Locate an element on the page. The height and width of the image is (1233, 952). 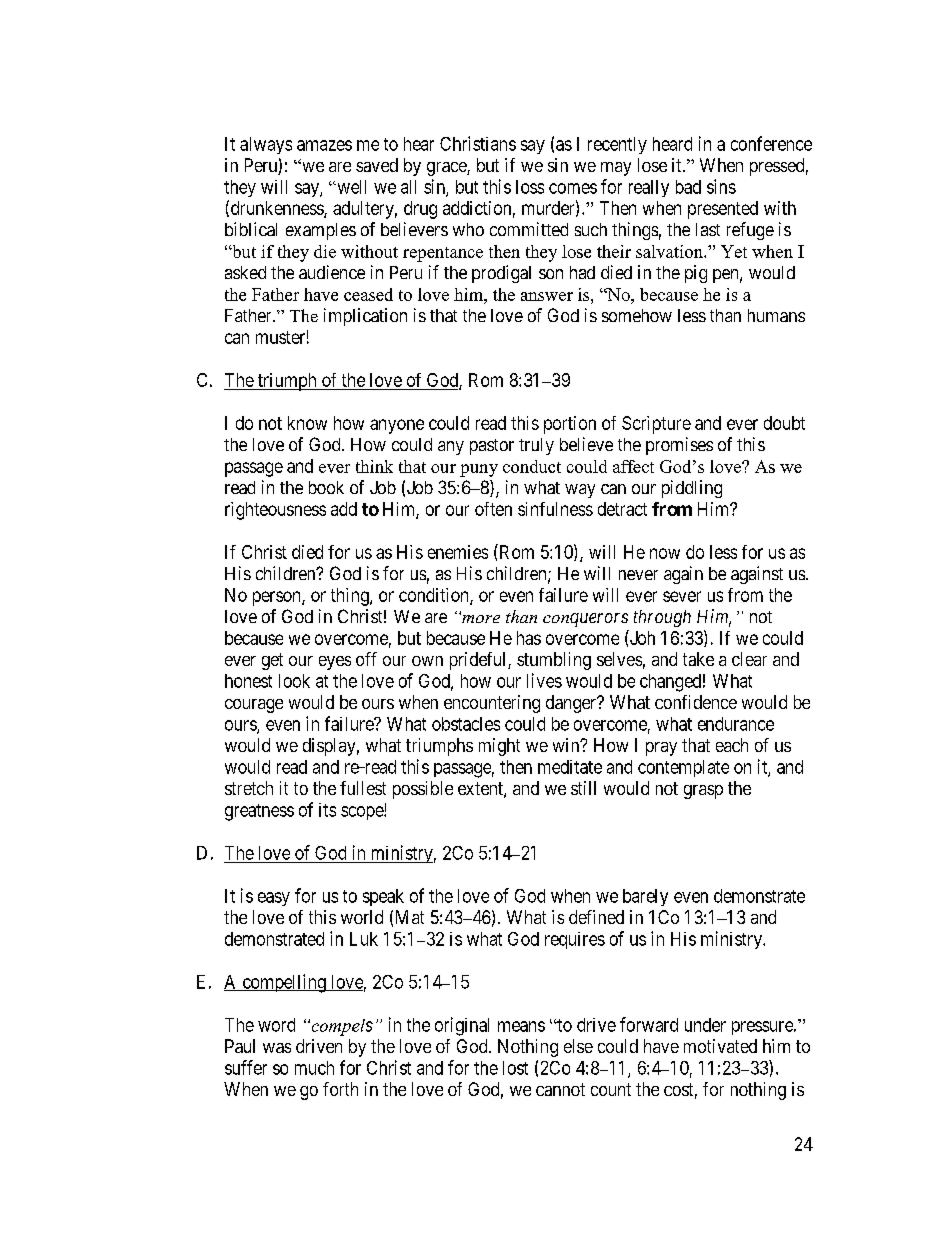
has is located at coordinates (529, 638).
